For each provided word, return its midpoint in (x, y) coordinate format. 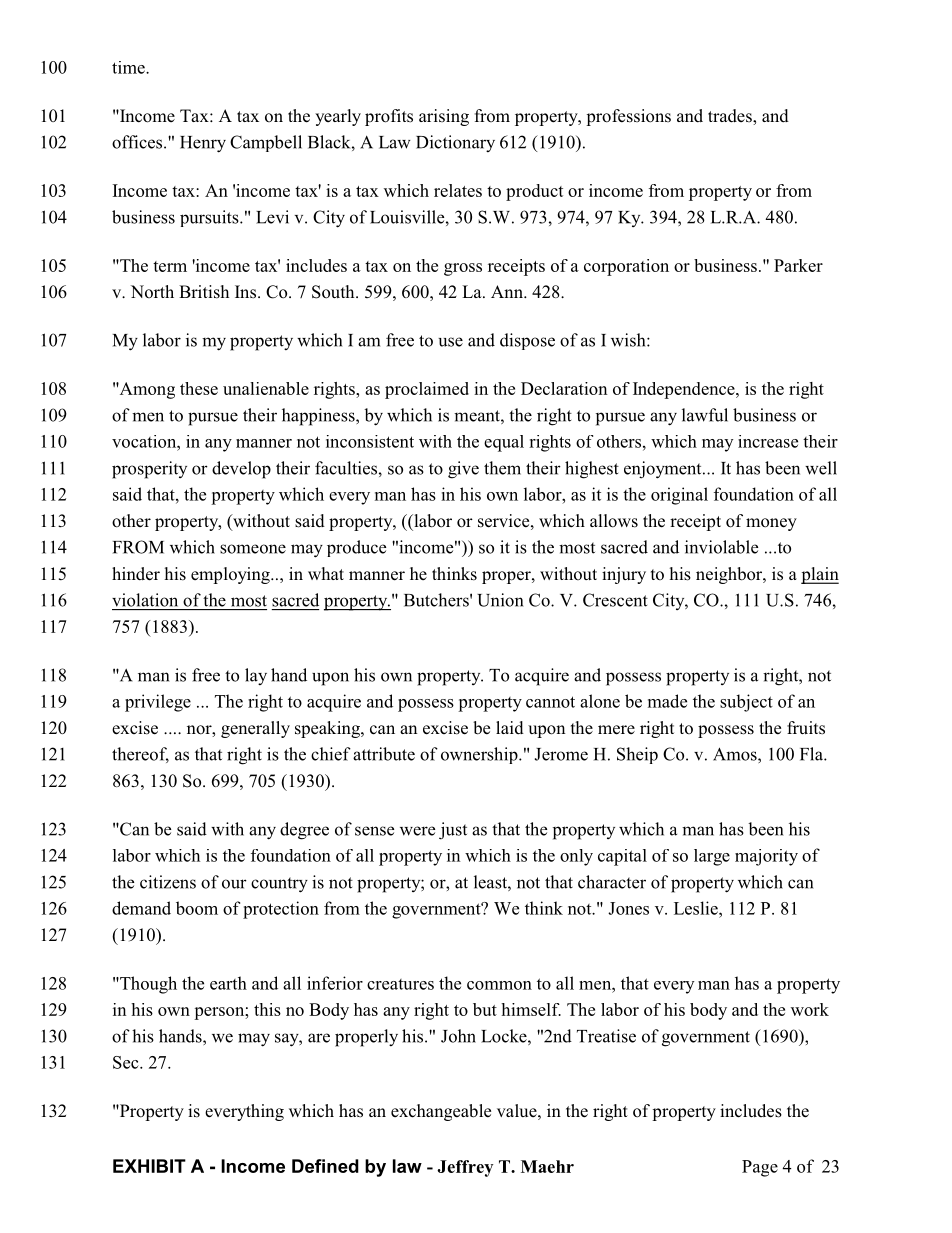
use (450, 342)
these (199, 388)
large (712, 857)
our (234, 884)
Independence (685, 390)
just (453, 831)
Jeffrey (465, 1168)
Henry (203, 144)
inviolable (721, 547)
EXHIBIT (149, 1166)
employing (231, 575)
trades (731, 117)
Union (500, 600)
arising (444, 117)
